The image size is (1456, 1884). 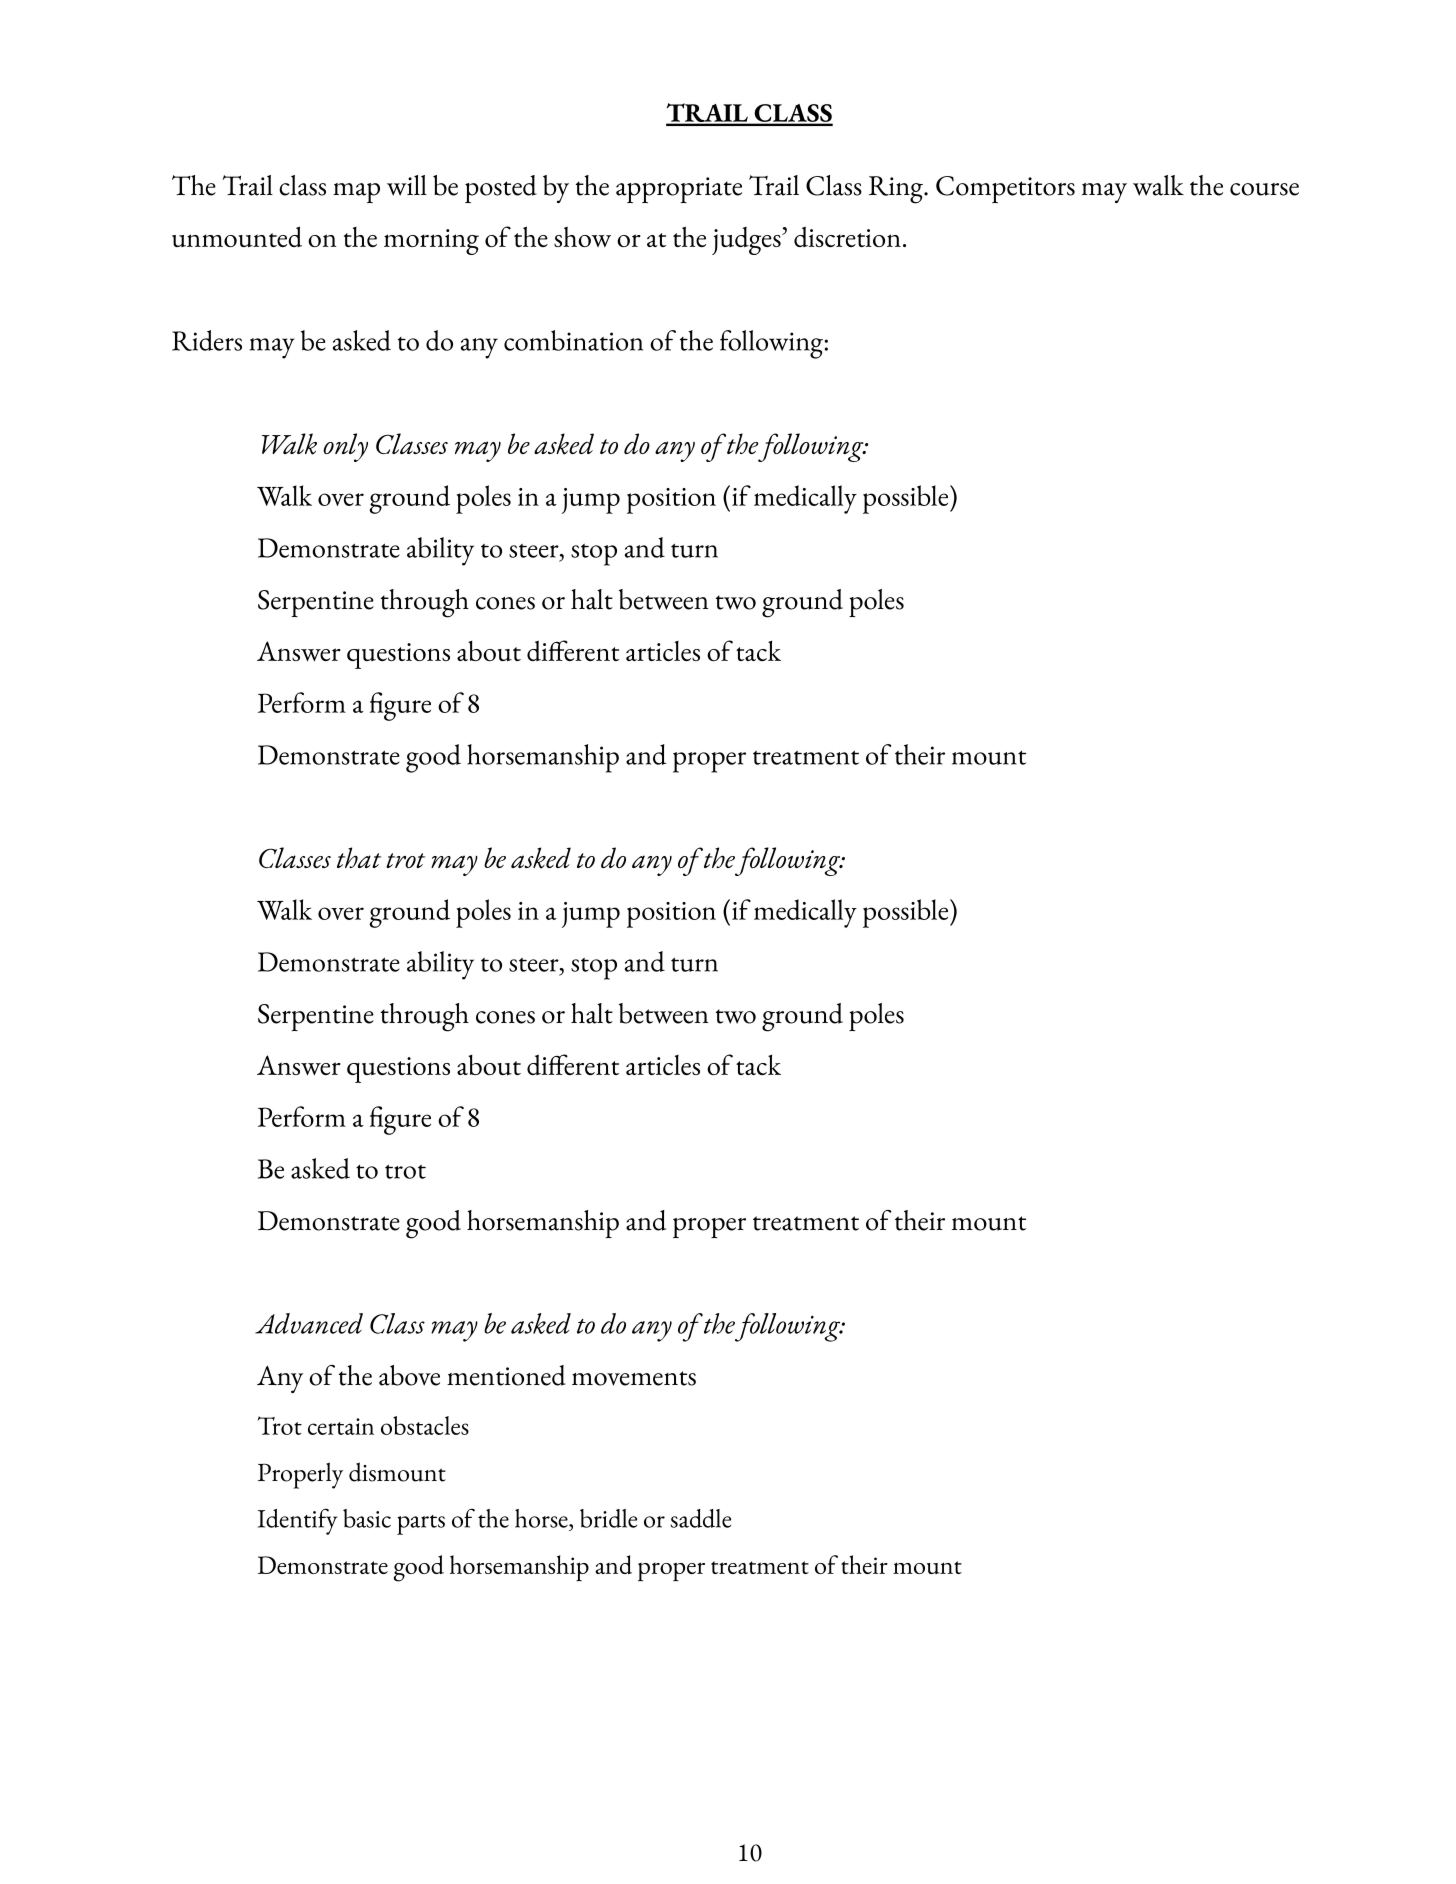 I want to click on only, so click(x=345, y=447).
